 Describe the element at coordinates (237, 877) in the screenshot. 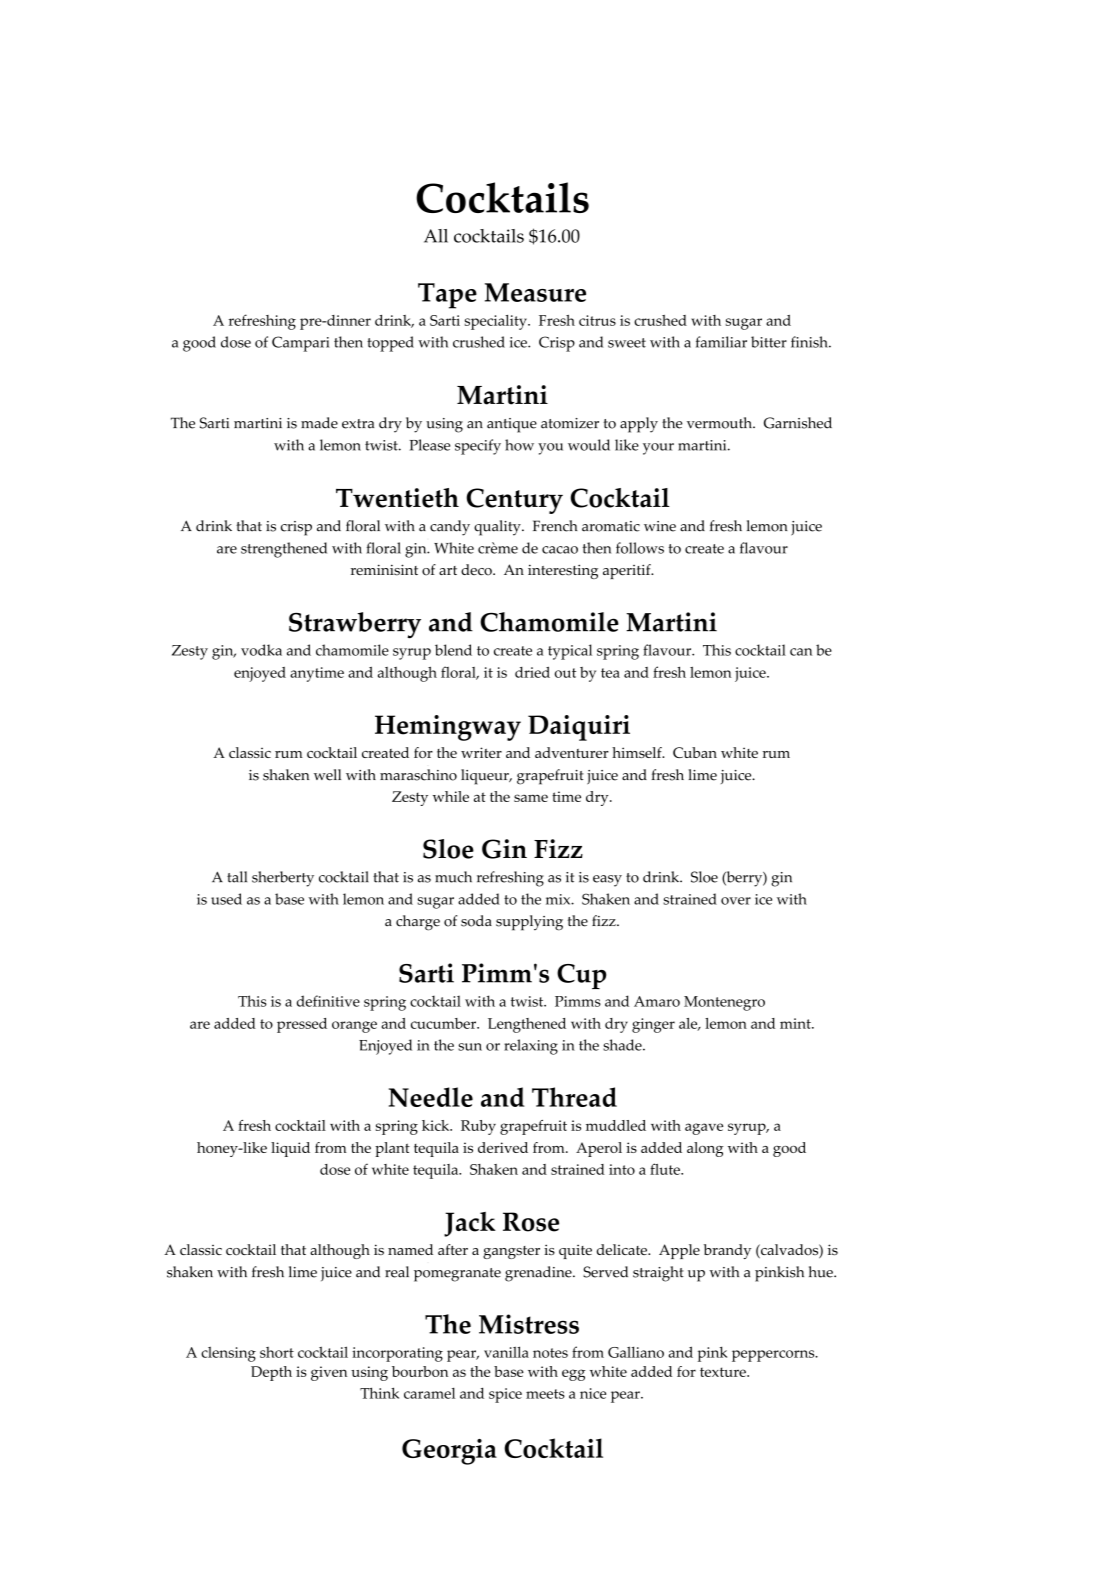

I see `tall` at that location.
